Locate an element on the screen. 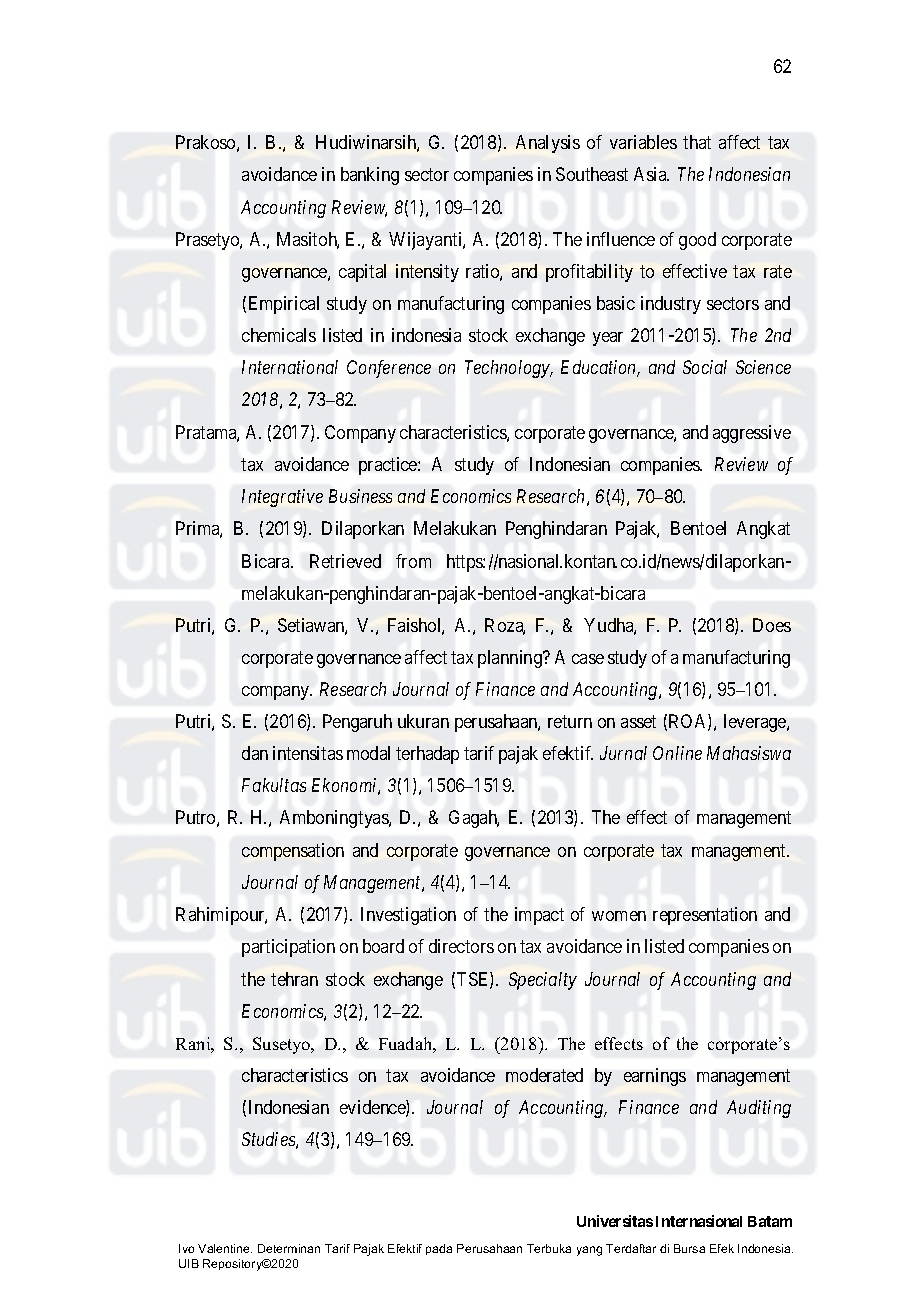  representation is located at coordinates (705, 916).
